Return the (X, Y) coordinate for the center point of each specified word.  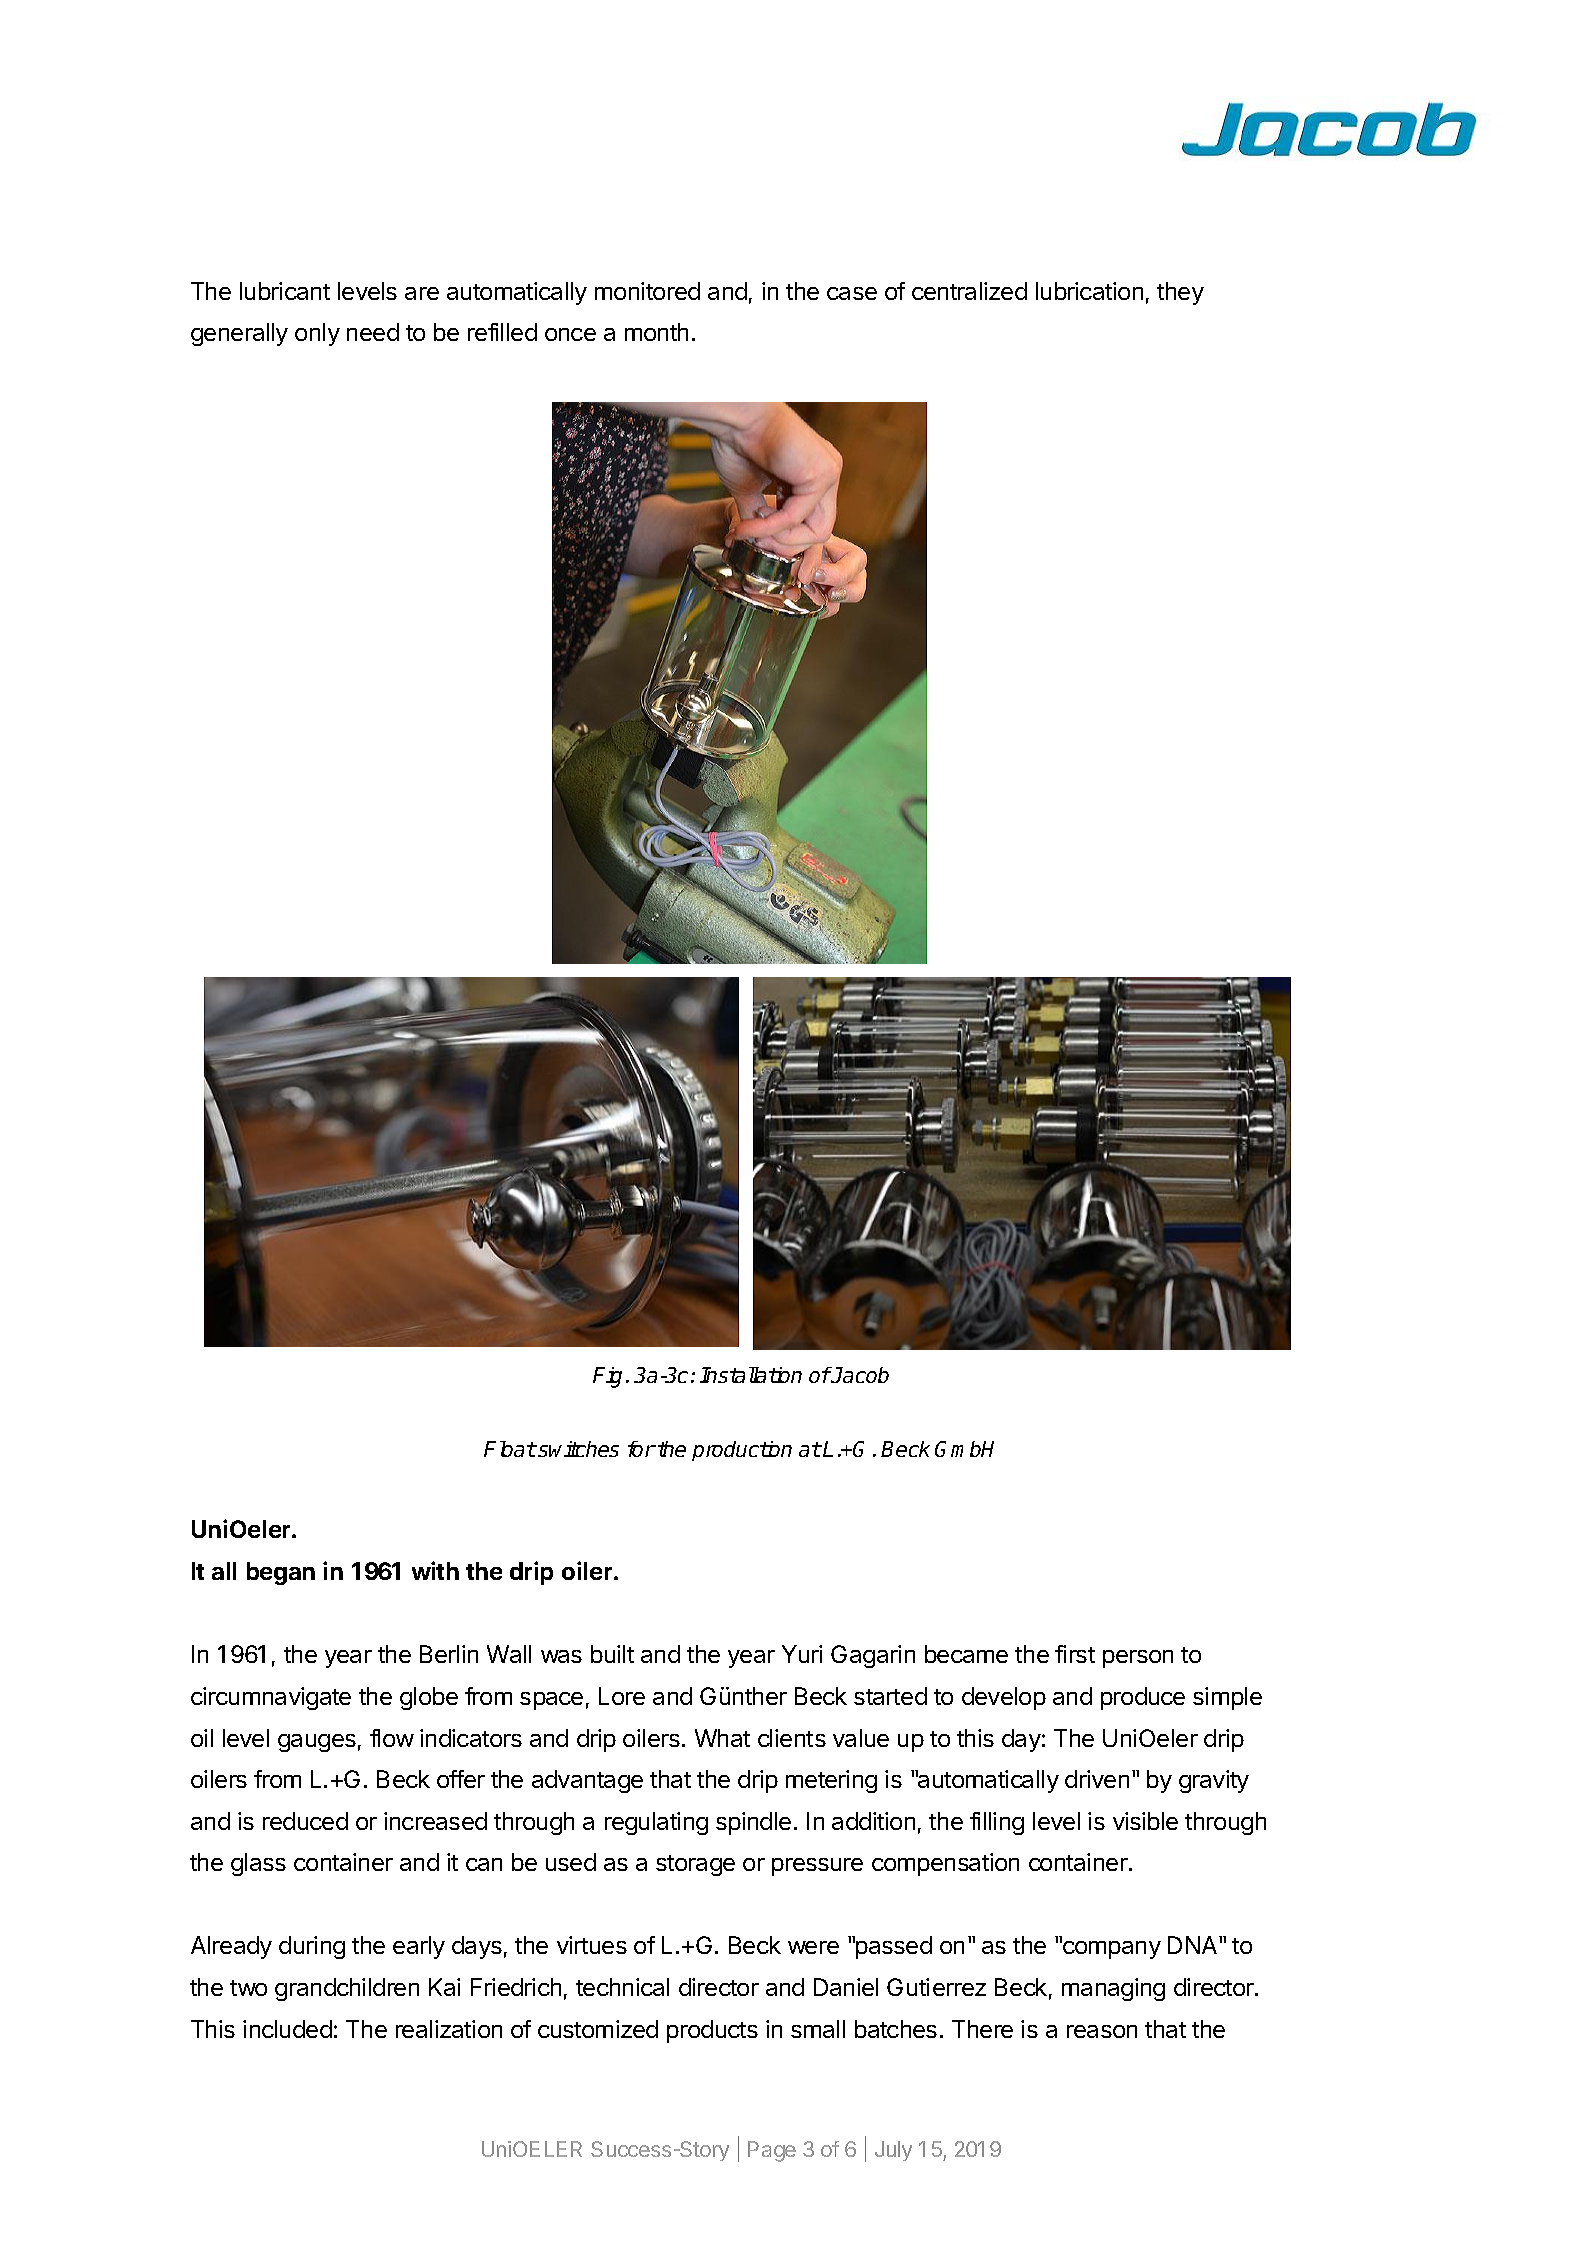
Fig (607, 1377)
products (712, 2031)
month (656, 332)
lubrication (1089, 291)
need (373, 332)
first (1075, 1654)
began (281, 1573)
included (287, 2029)
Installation (751, 1375)
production (742, 1451)
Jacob (859, 1375)
